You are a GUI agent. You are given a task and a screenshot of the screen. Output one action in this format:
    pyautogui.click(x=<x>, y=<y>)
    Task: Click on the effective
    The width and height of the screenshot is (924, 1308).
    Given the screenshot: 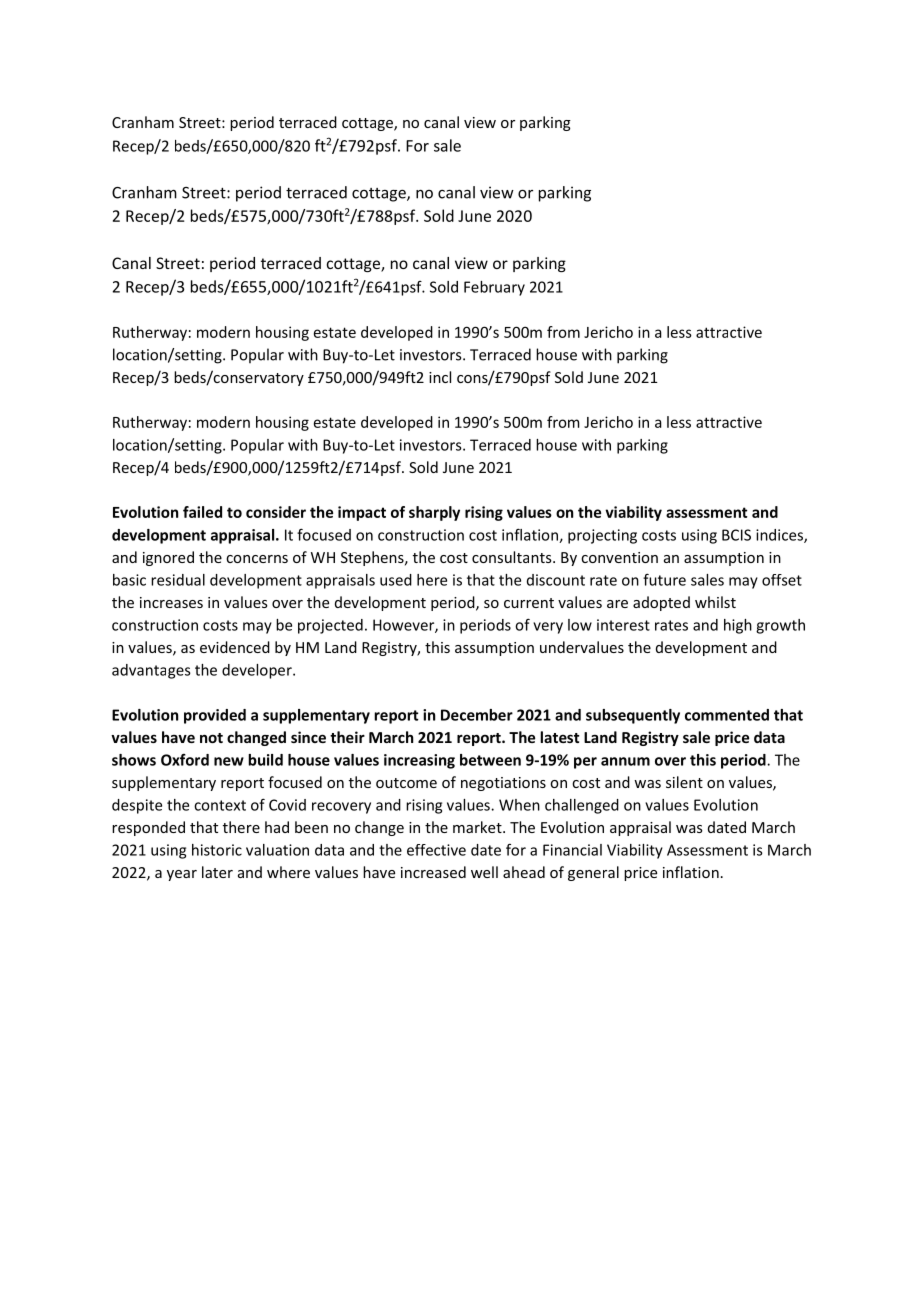 What is the action you would take?
    pyautogui.click(x=436, y=850)
